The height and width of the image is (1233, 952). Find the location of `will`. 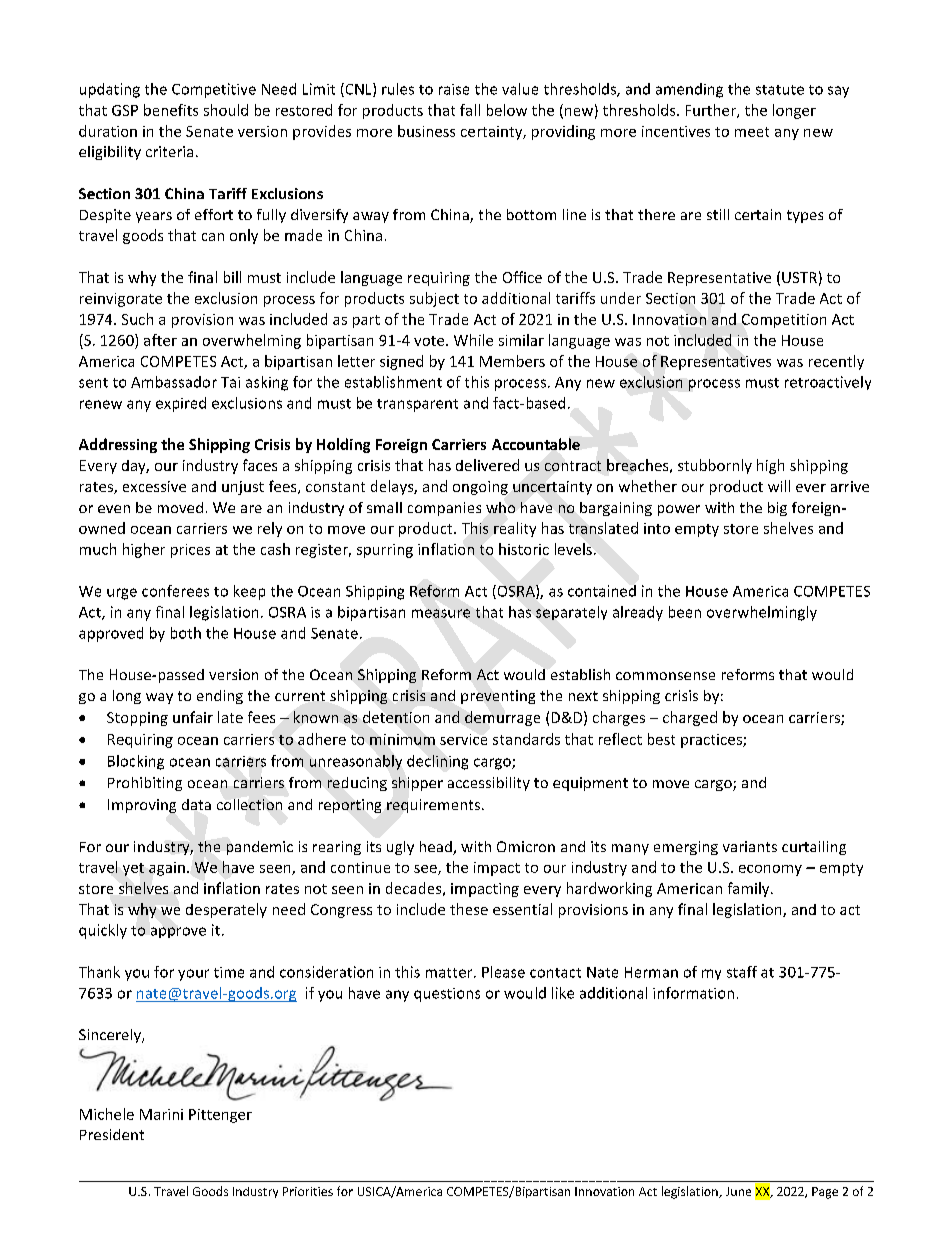

will is located at coordinates (779, 486).
